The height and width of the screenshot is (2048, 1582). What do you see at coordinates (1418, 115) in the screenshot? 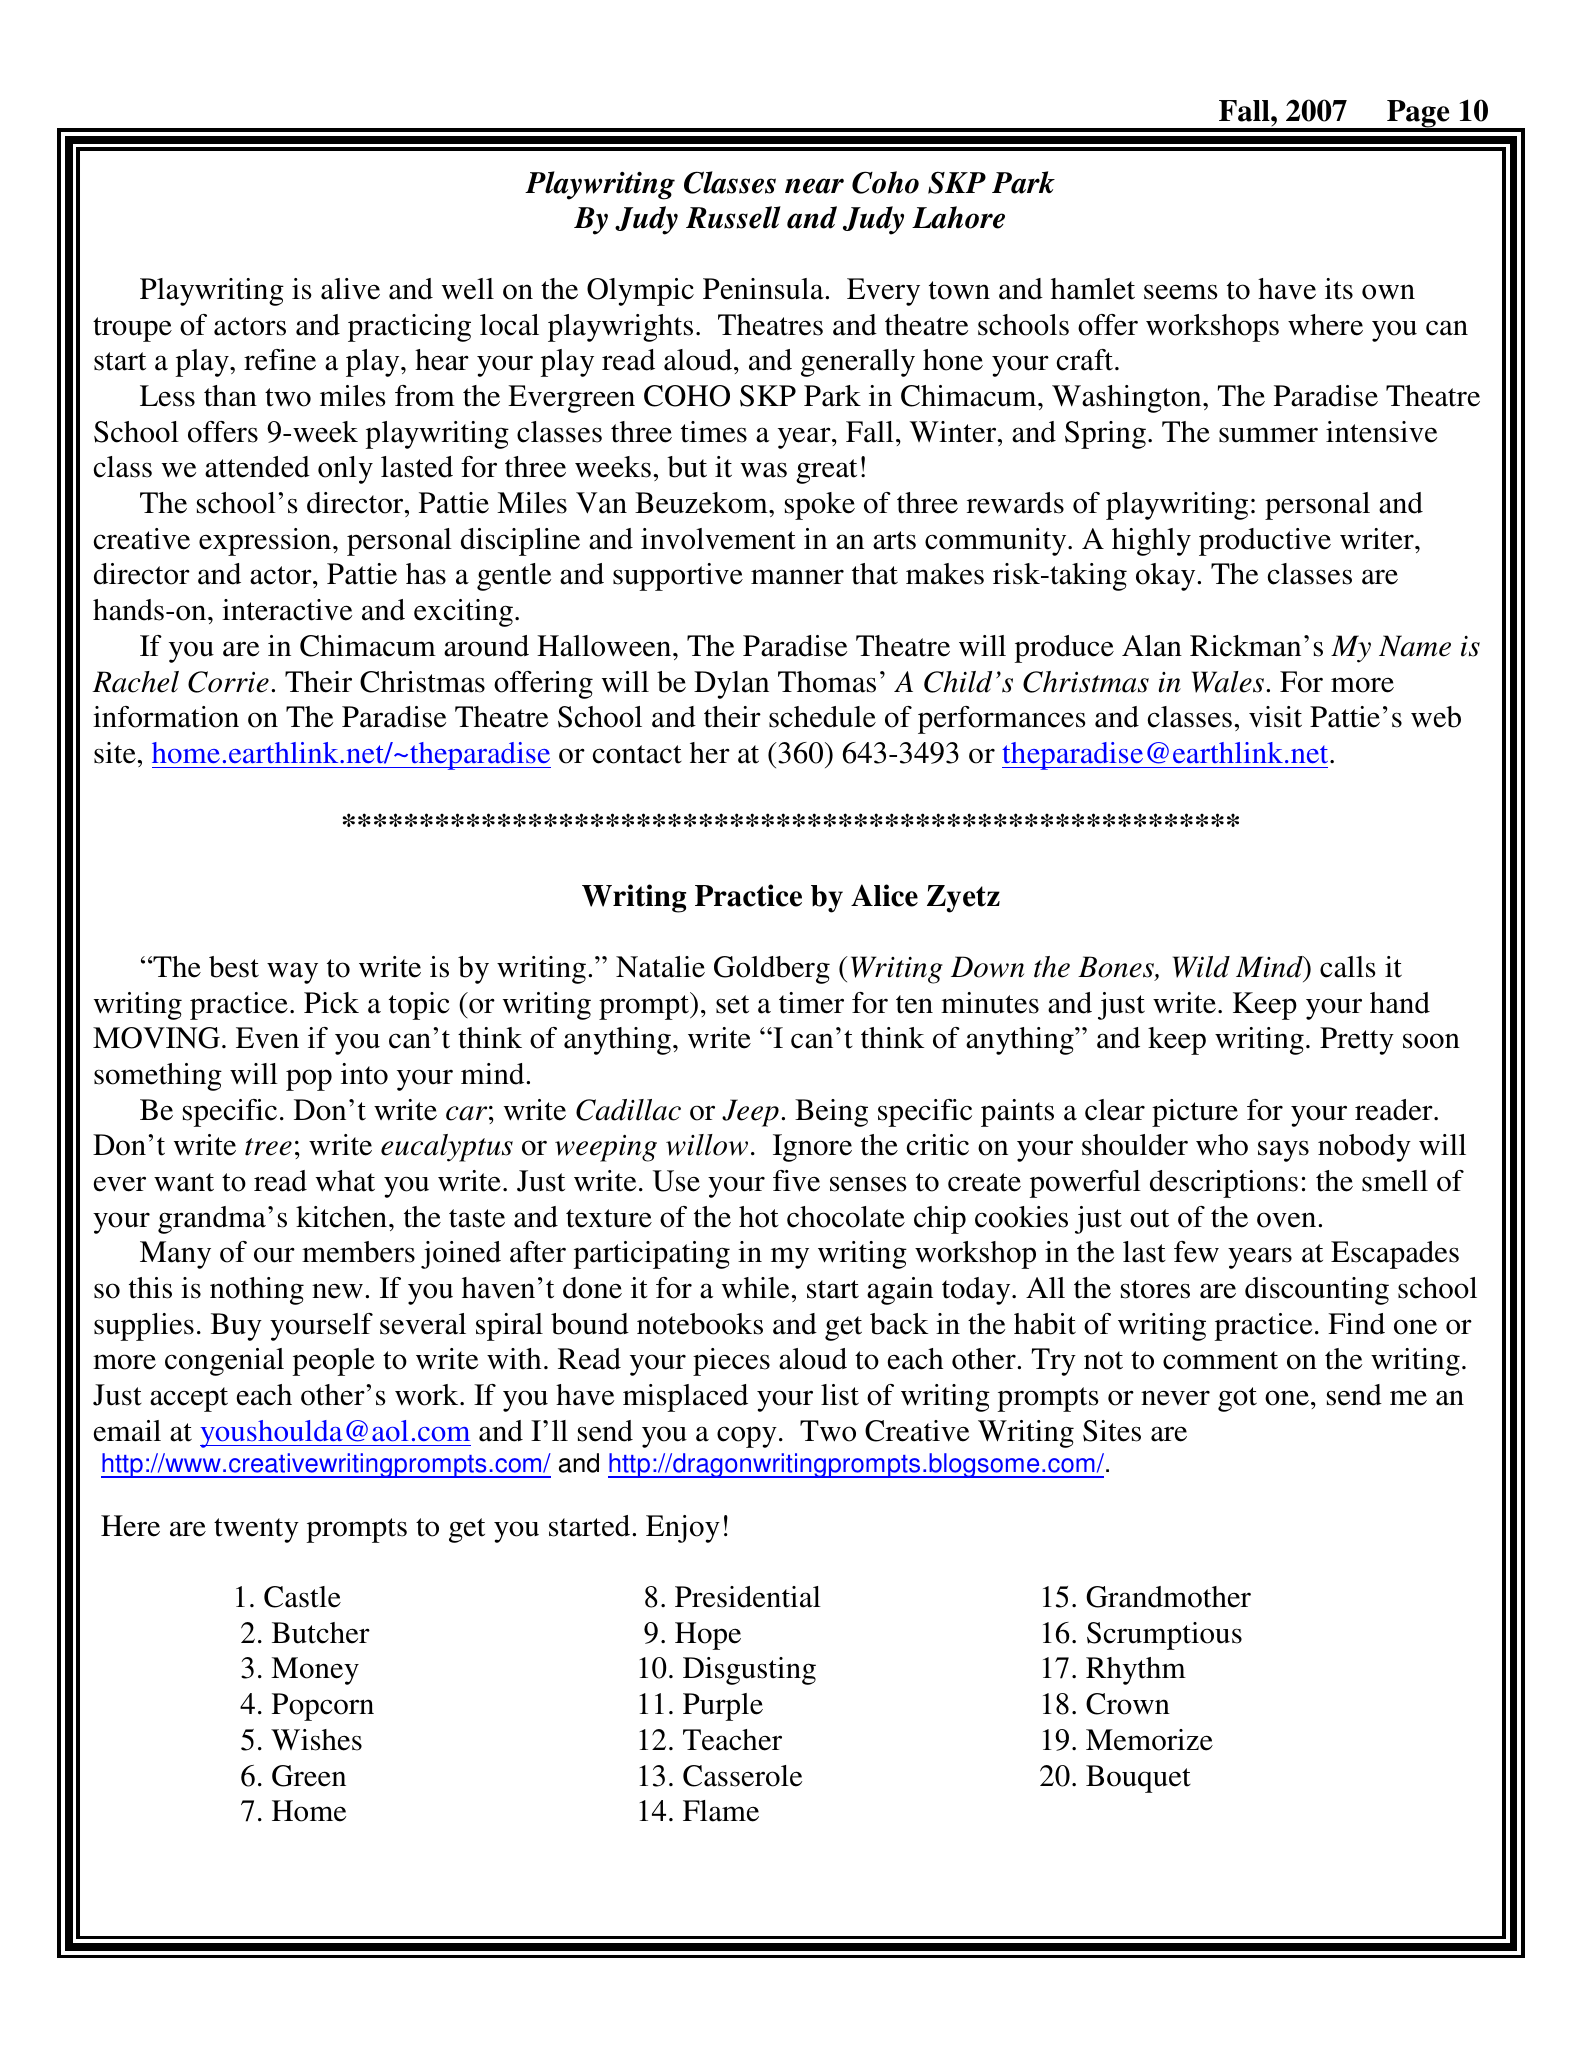
I see `Page` at bounding box center [1418, 115].
